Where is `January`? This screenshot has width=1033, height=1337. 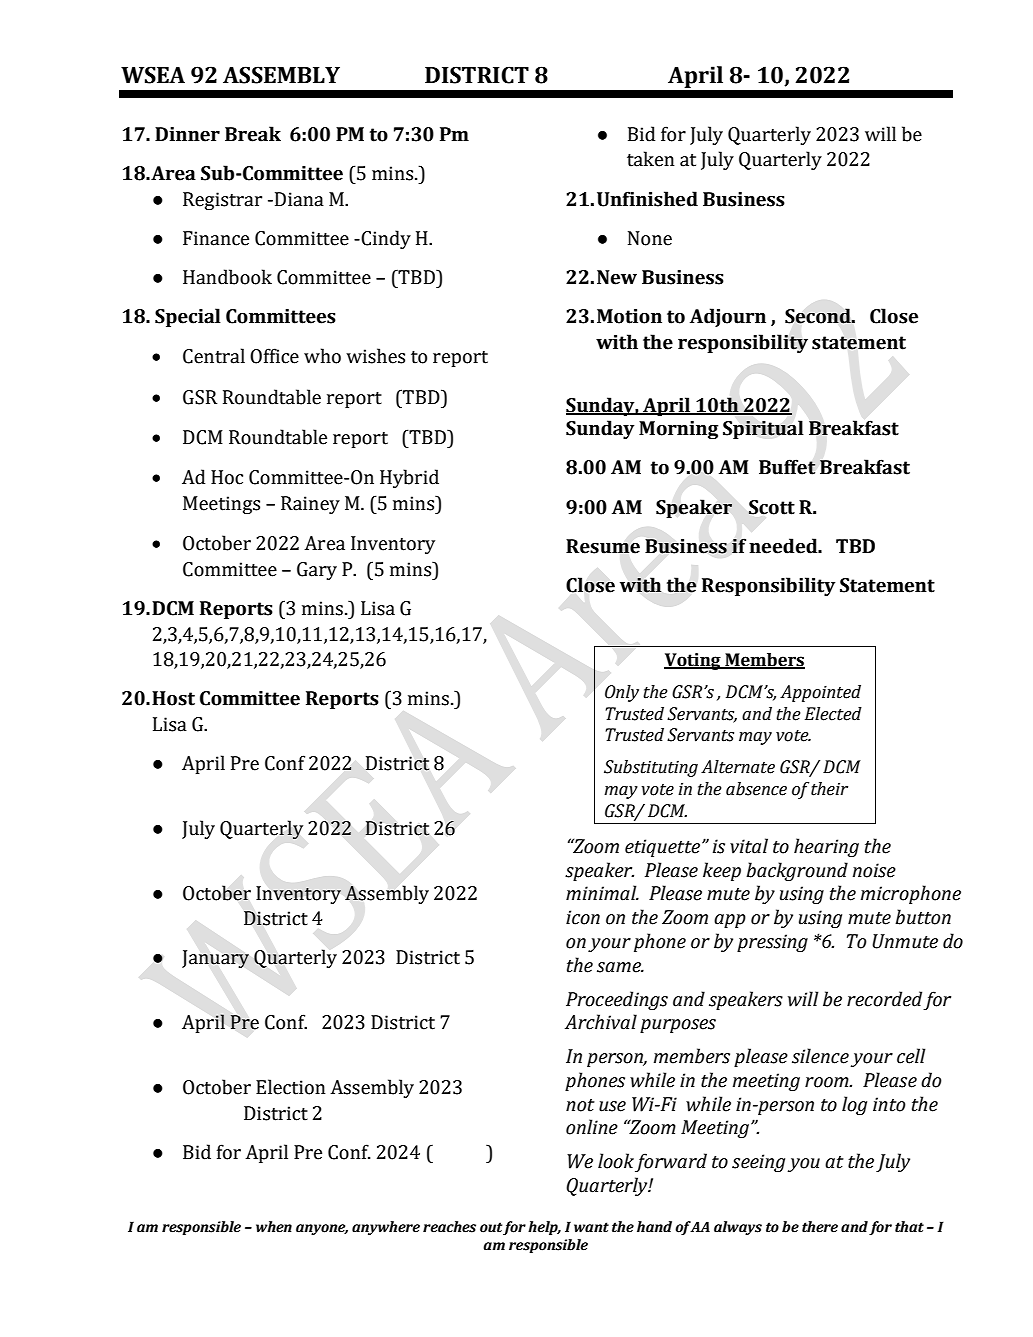 January is located at coordinates (215, 959).
